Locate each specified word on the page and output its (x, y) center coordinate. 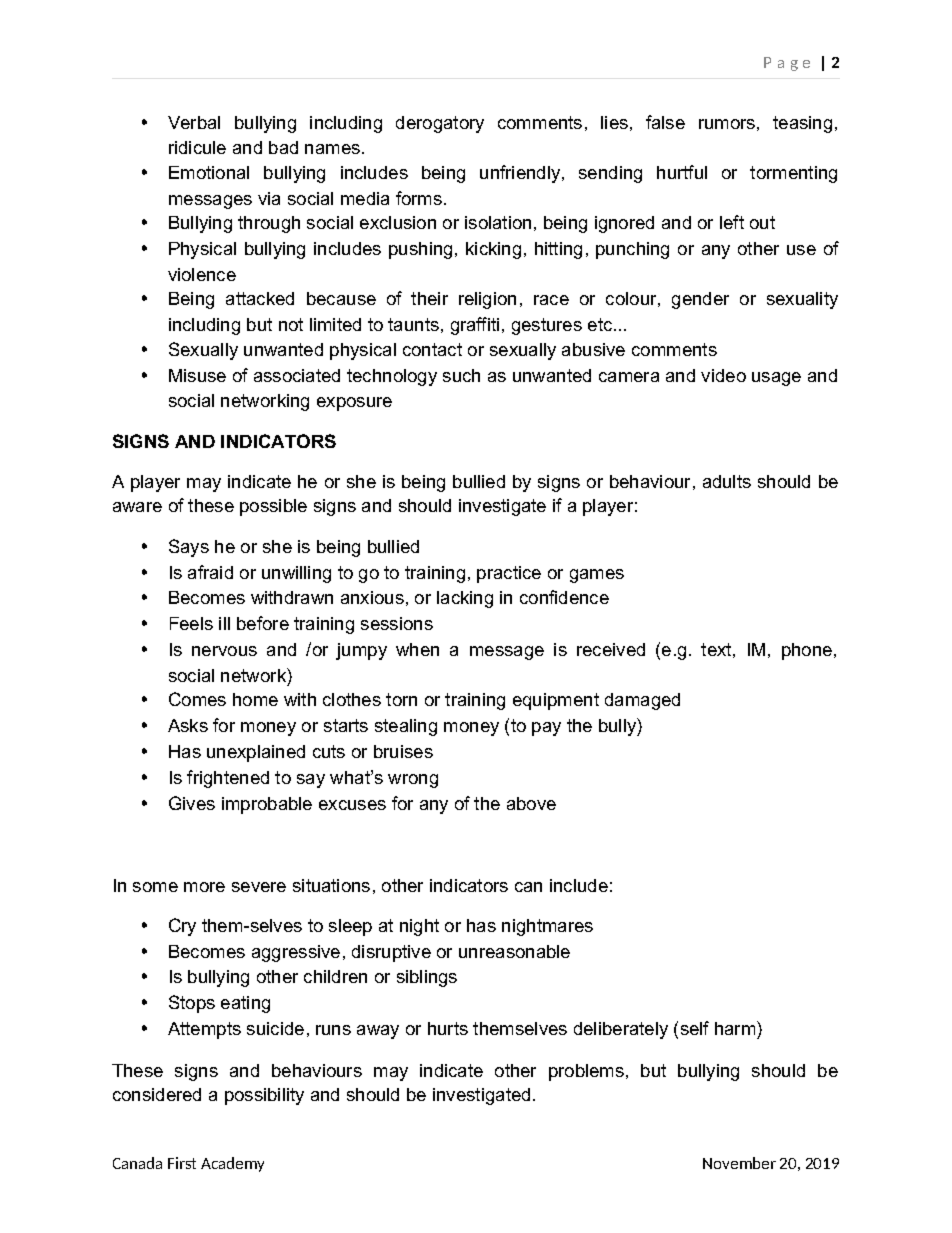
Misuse (197, 375)
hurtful (682, 172)
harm (736, 1028)
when (417, 649)
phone (808, 651)
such (461, 375)
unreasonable (514, 951)
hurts (448, 1028)
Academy (232, 1164)
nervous (224, 651)
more (204, 887)
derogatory (440, 124)
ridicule (197, 147)
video (723, 375)
